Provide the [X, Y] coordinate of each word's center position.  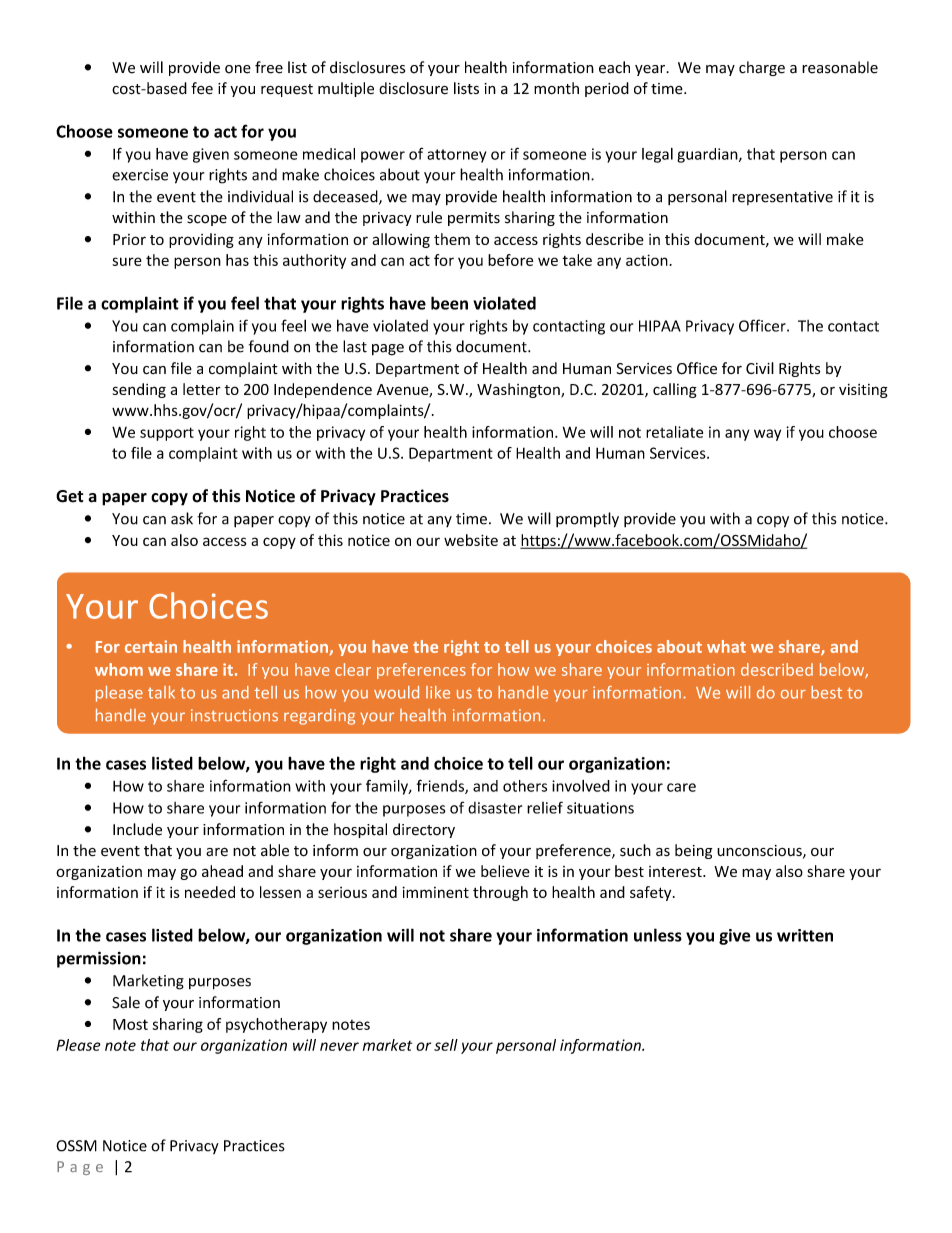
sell [446, 1045]
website [471, 540]
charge [762, 68]
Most [130, 1024]
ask [182, 518]
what [726, 646]
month [556, 88]
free [269, 67]
